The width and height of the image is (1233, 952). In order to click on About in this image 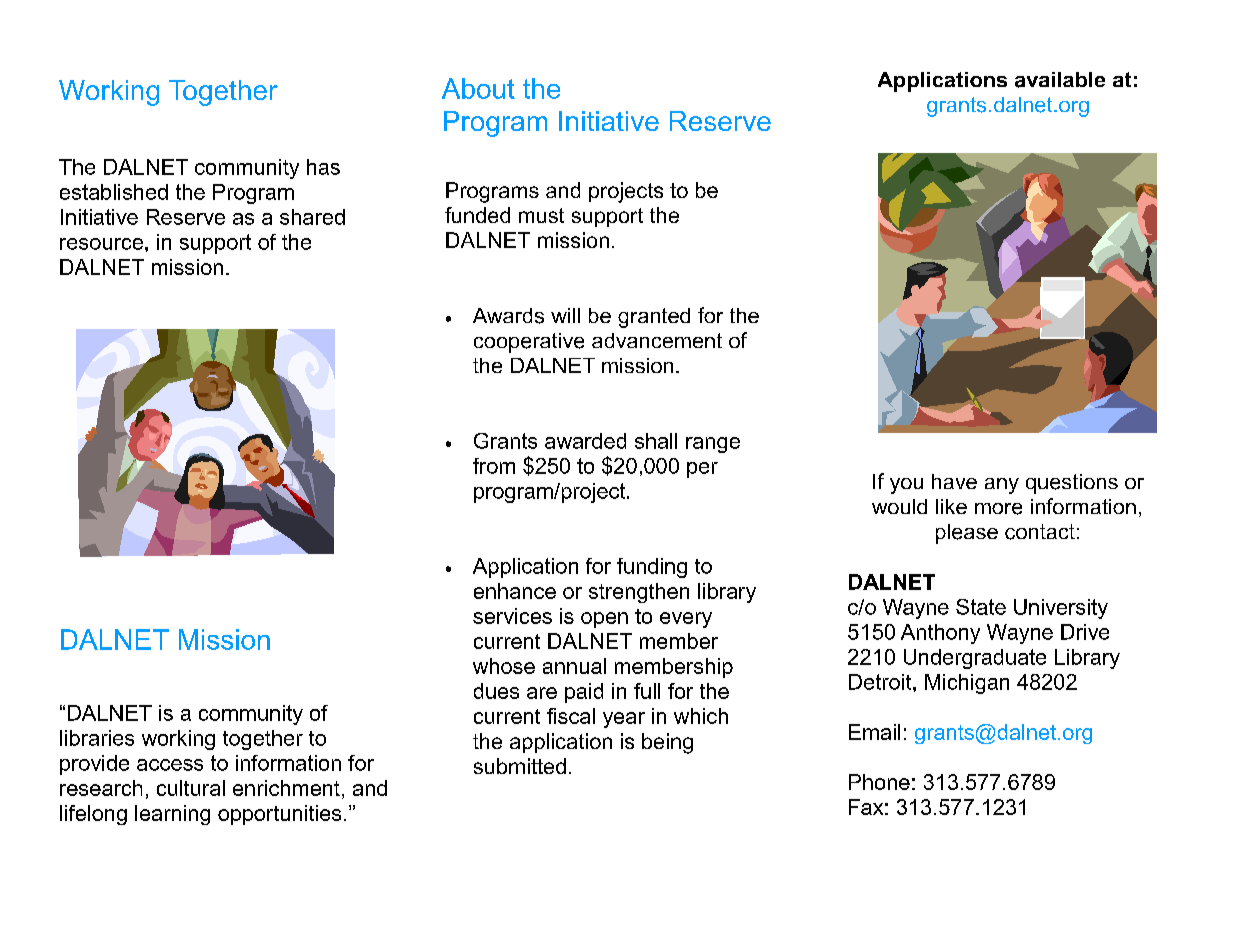, I will do `click(478, 88)`.
